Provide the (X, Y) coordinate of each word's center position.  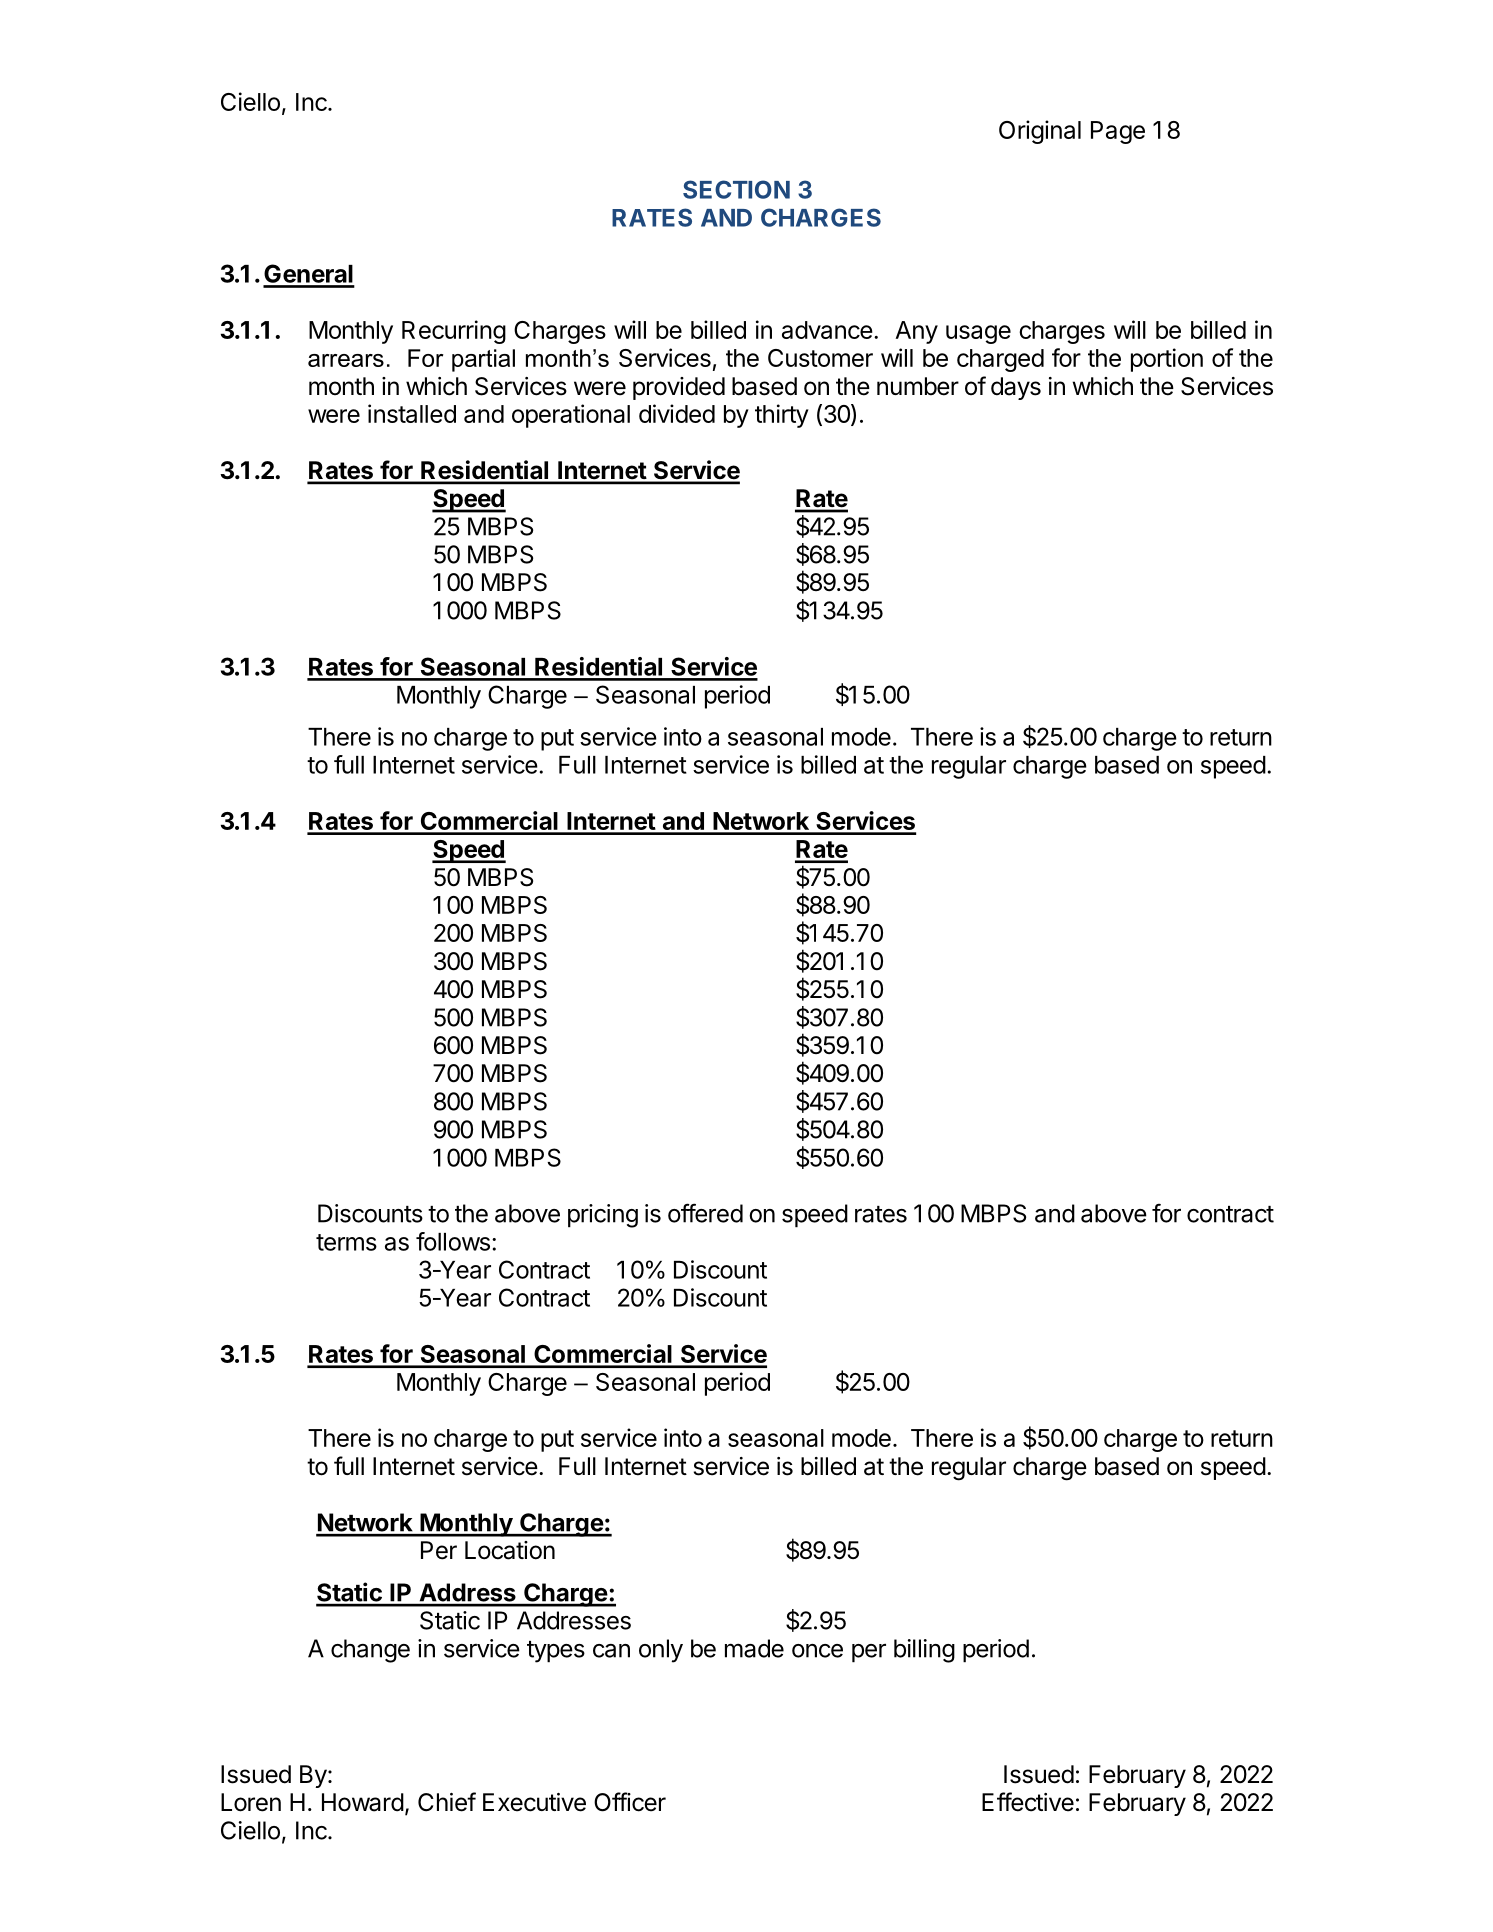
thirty (782, 416)
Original (1040, 132)
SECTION (736, 189)
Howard (363, 1802)
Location (510, 1550)
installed (412, 413)
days (1016, 388)
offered (705, 1213)
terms (346, 1242)
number (918, 386)
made (754, 1648)
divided (677, 413)
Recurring (454, 332)
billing (924, 1651)
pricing (603, 1216)
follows (453, 1241)
